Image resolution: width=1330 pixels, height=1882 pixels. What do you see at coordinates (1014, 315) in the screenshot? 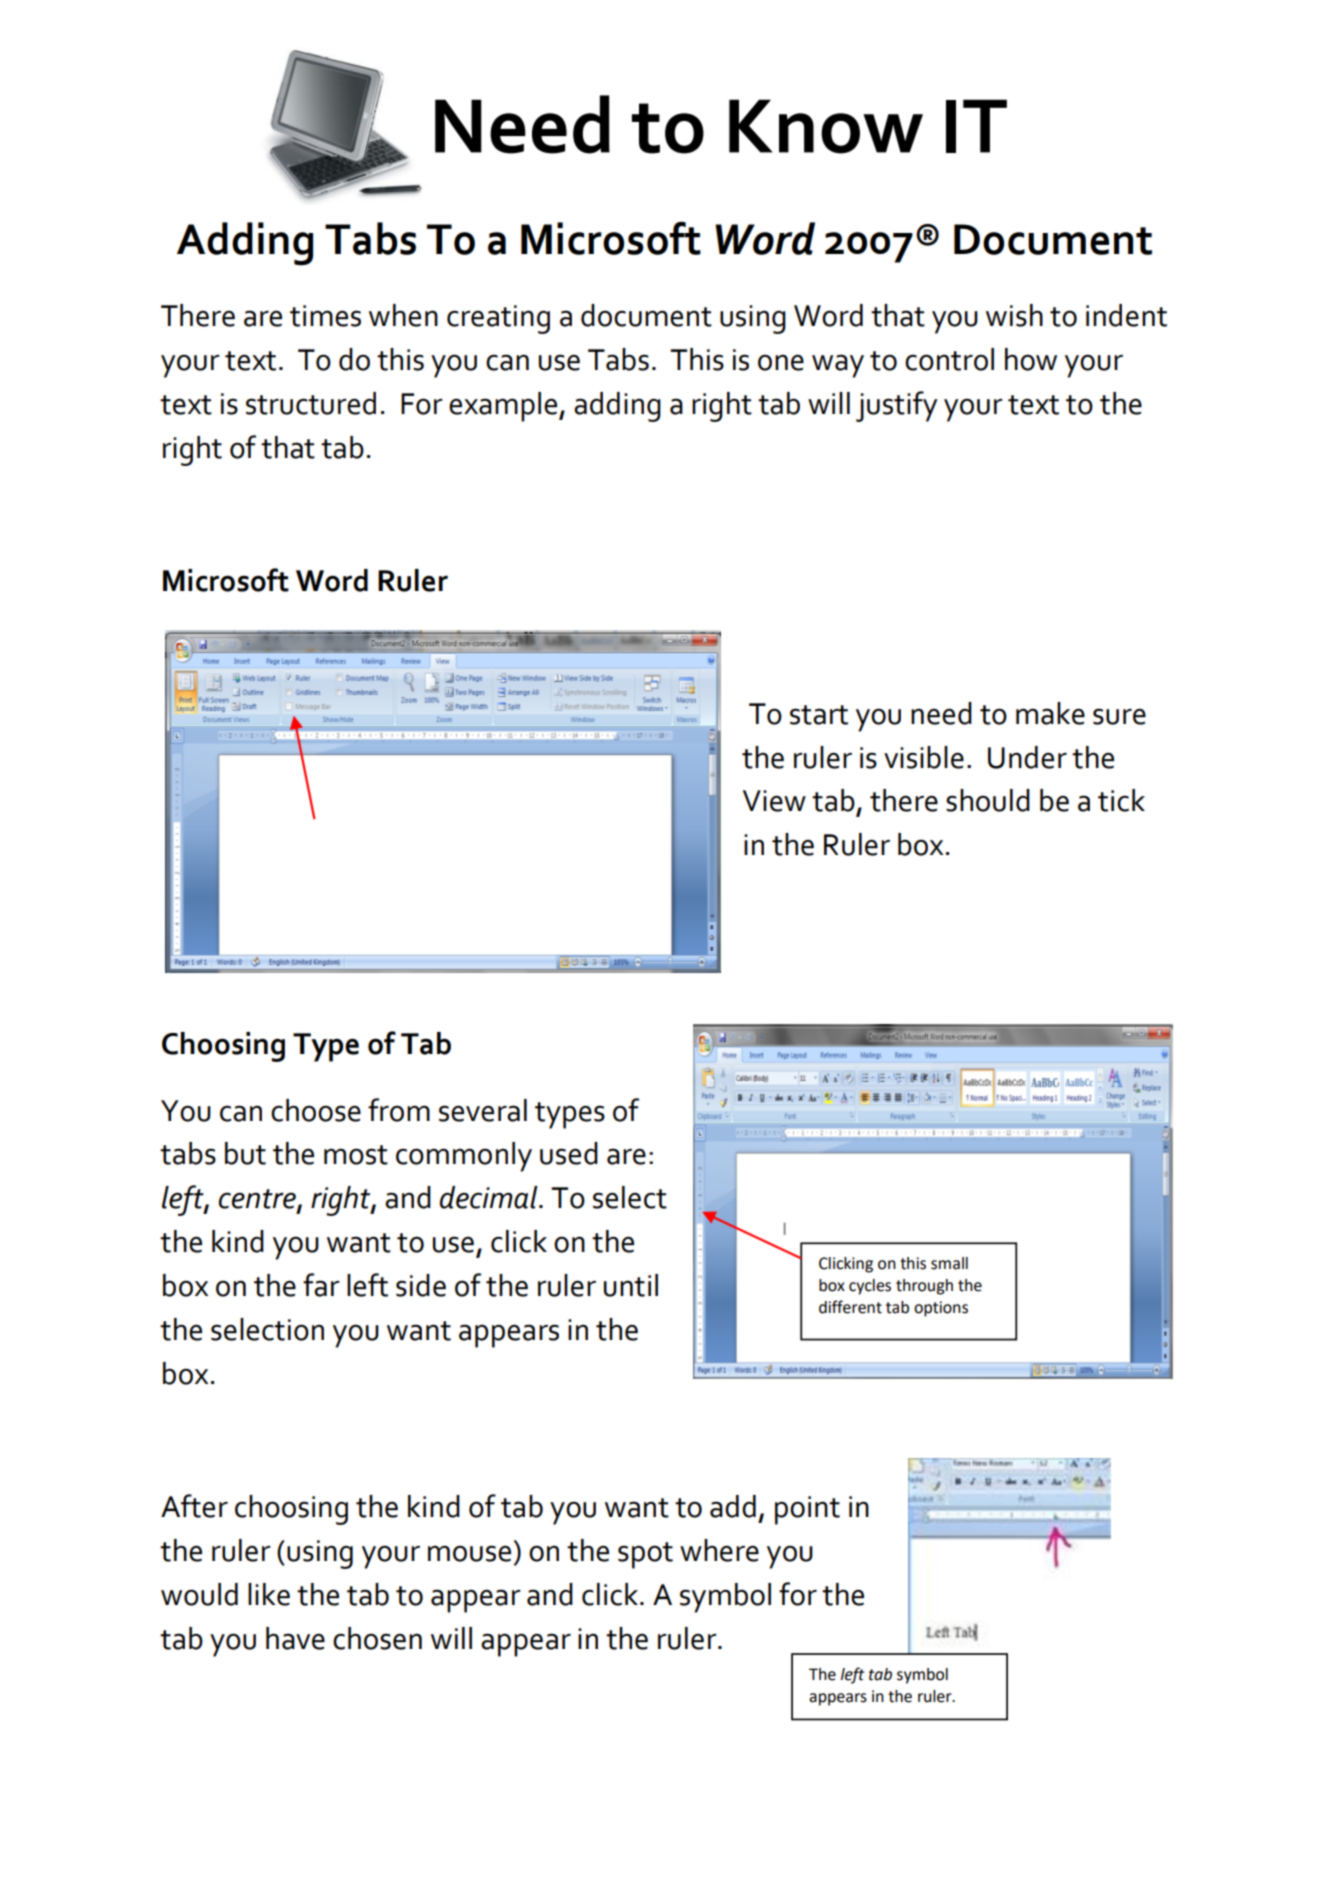
I see `wish` at bounding box center [1014, 315].
